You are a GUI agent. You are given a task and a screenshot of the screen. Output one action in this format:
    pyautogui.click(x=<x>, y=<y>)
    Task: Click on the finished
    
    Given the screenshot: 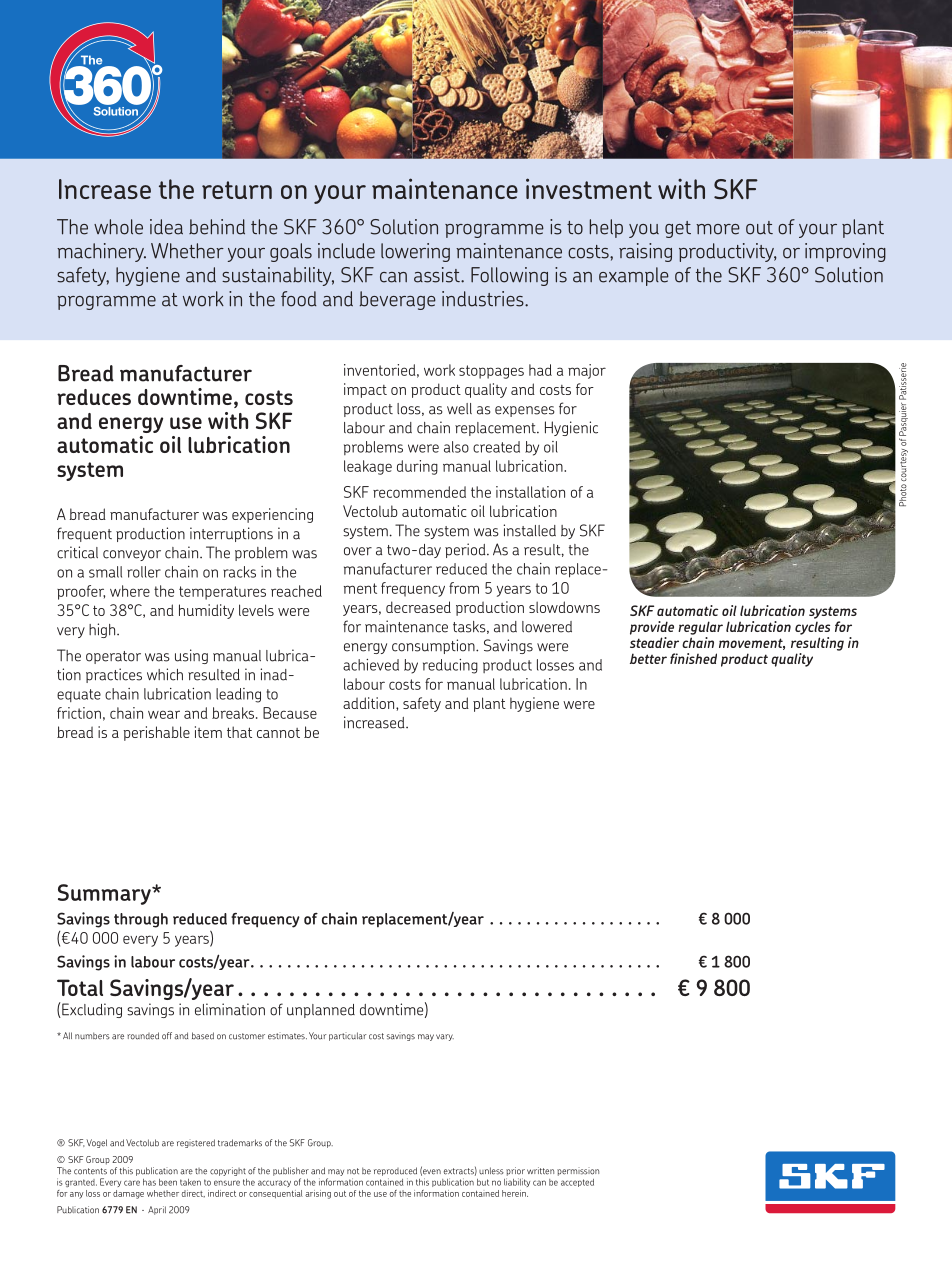 What is the action you would take?
    pyautogui.click(x=693, y=658)
